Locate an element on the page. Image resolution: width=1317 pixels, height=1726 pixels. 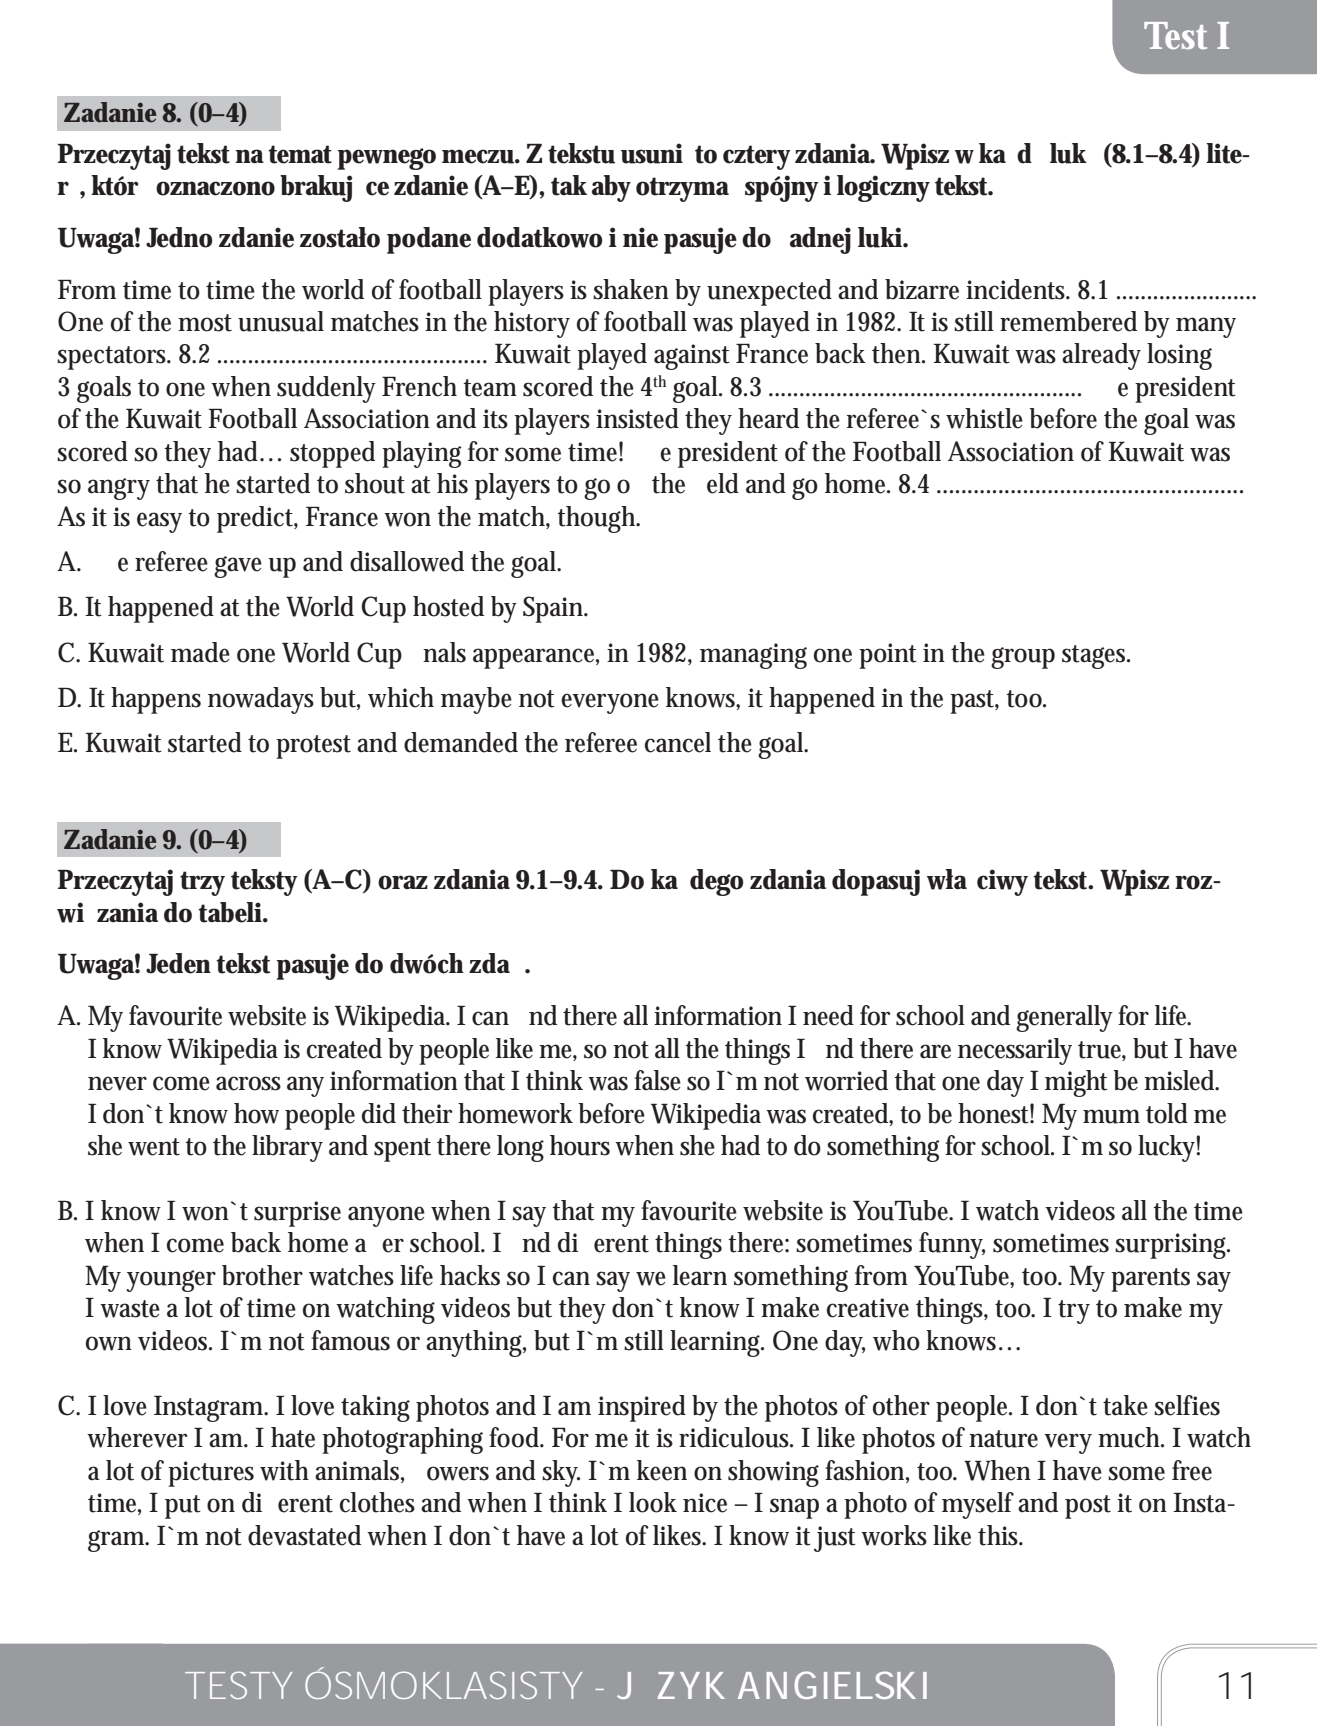
look is located at coordinates (653, 1502).
